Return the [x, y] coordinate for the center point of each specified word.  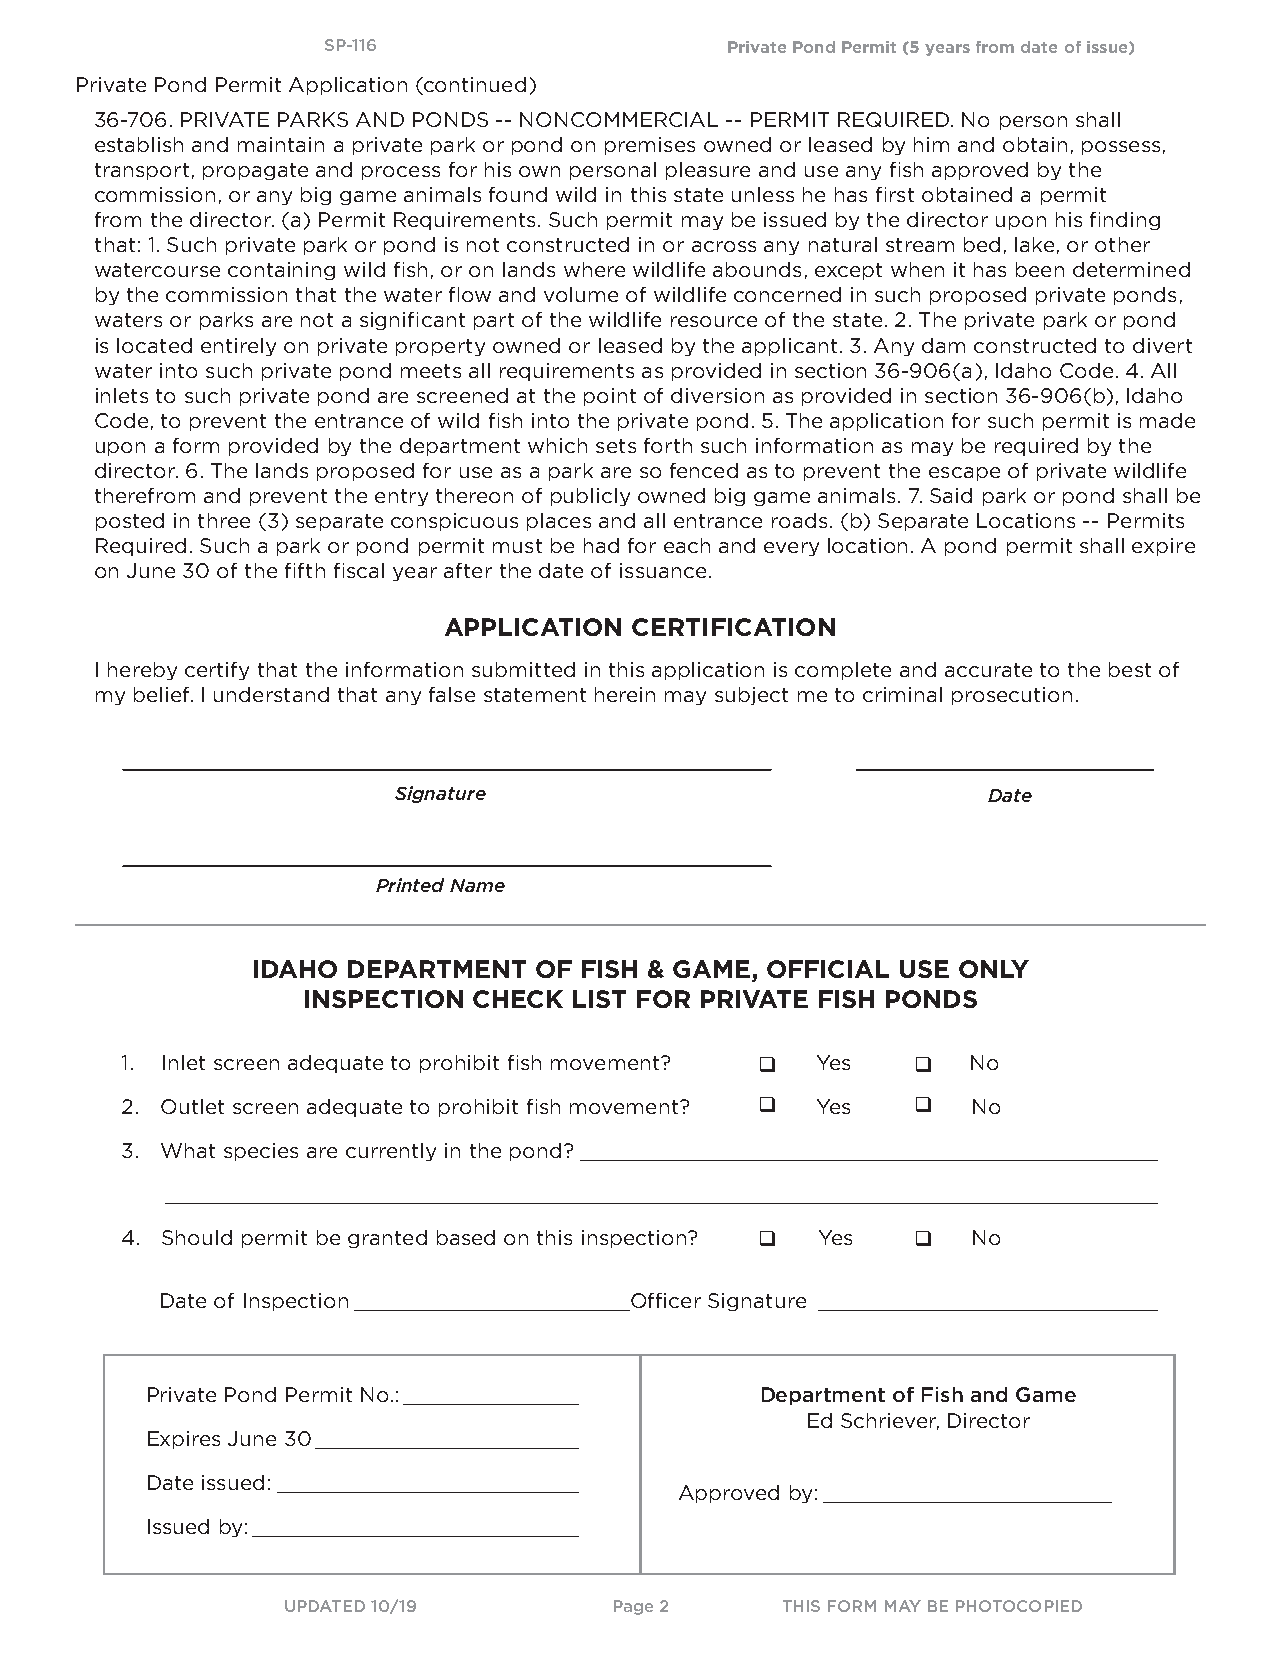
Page [633, 1607]
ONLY [994, 969]
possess [1121, 148]
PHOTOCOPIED [1019, 1606]
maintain [281, 144]
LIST [599, 999]
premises [650, 146]
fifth [305, 570]
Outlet [192, 1106]
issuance [663, 570]
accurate [988, 670]
